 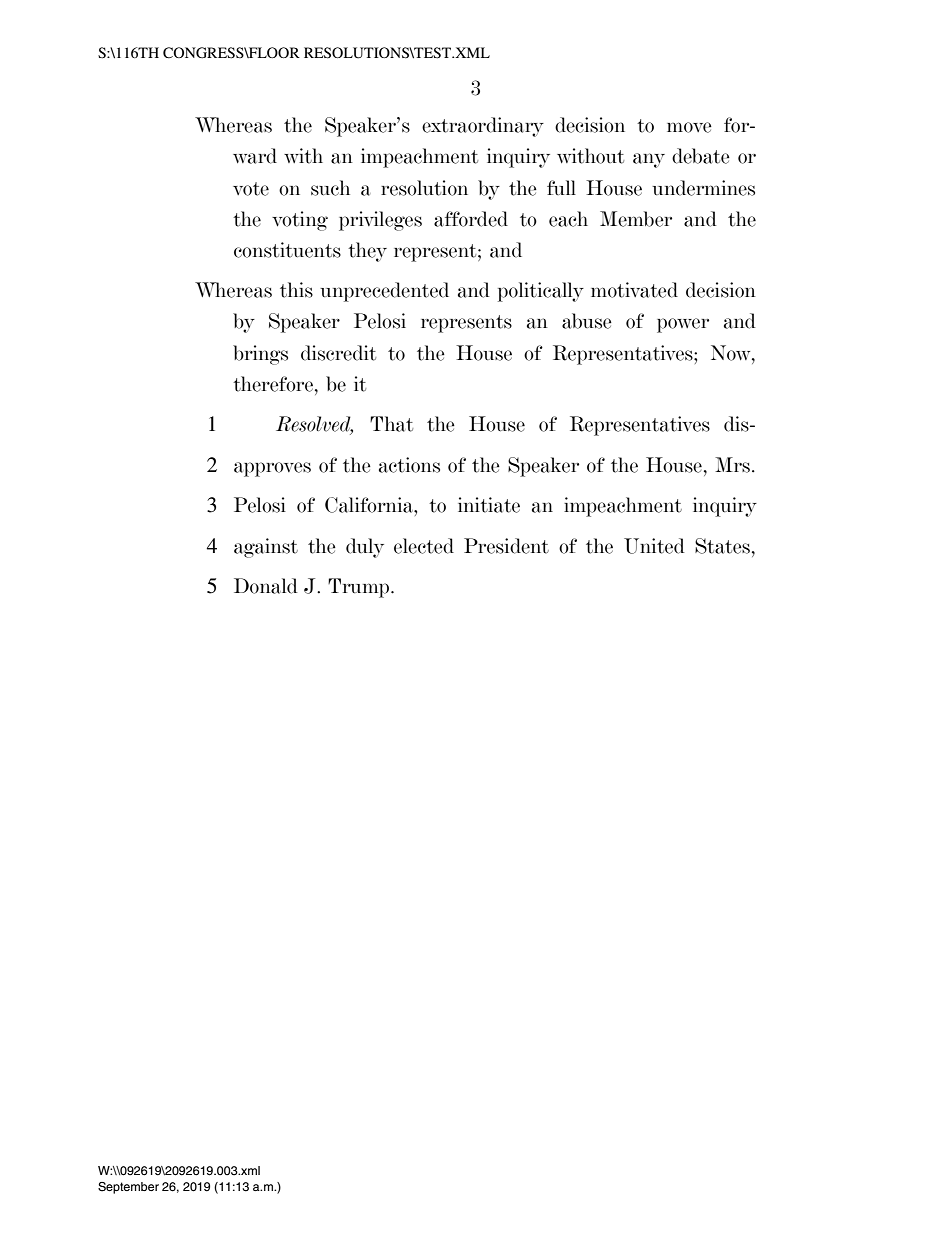 I want to click on United, so click(x=654, y=546).
